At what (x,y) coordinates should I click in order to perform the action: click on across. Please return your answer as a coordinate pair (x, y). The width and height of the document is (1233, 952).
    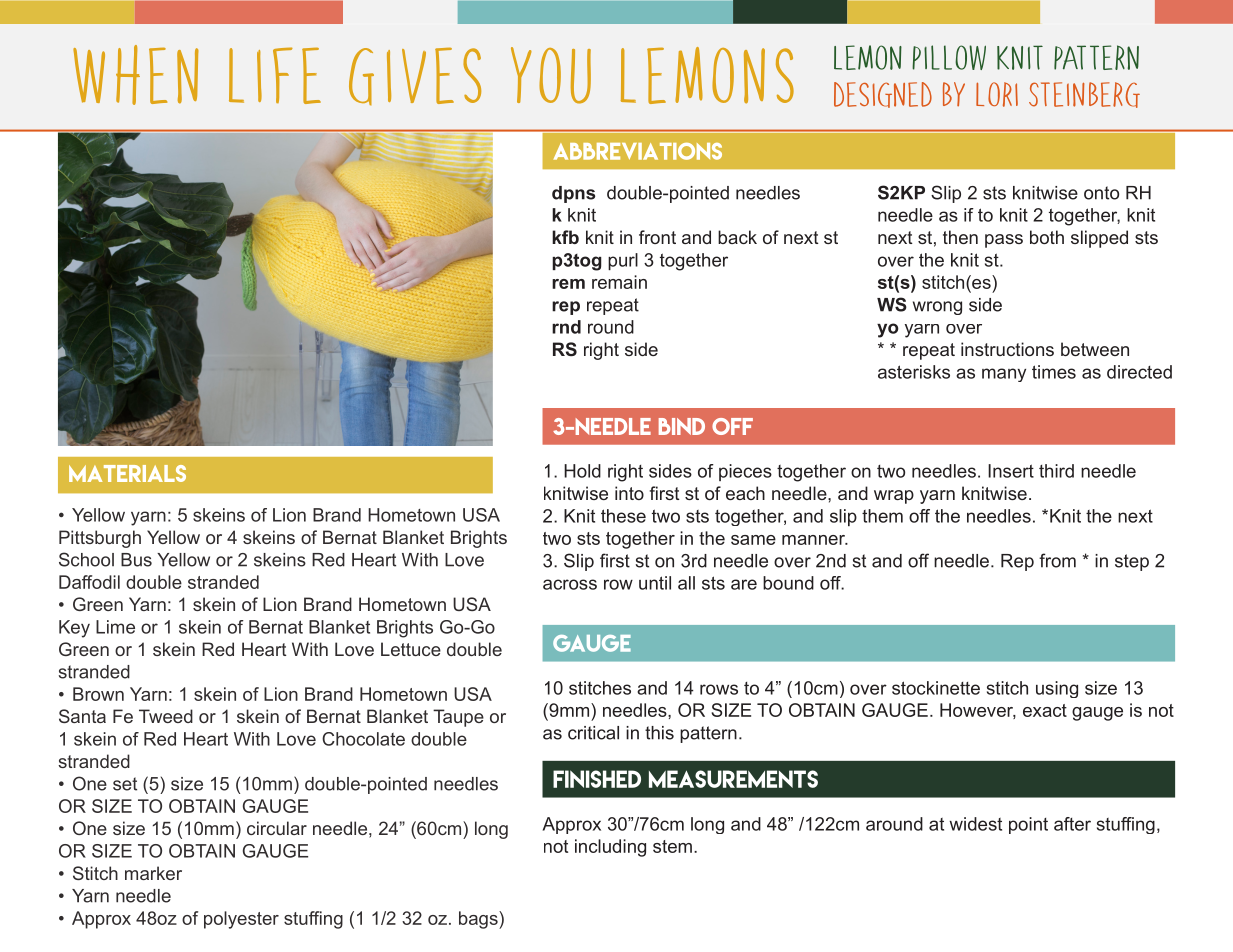
    Looking at the image, I should click on (570, 584).
